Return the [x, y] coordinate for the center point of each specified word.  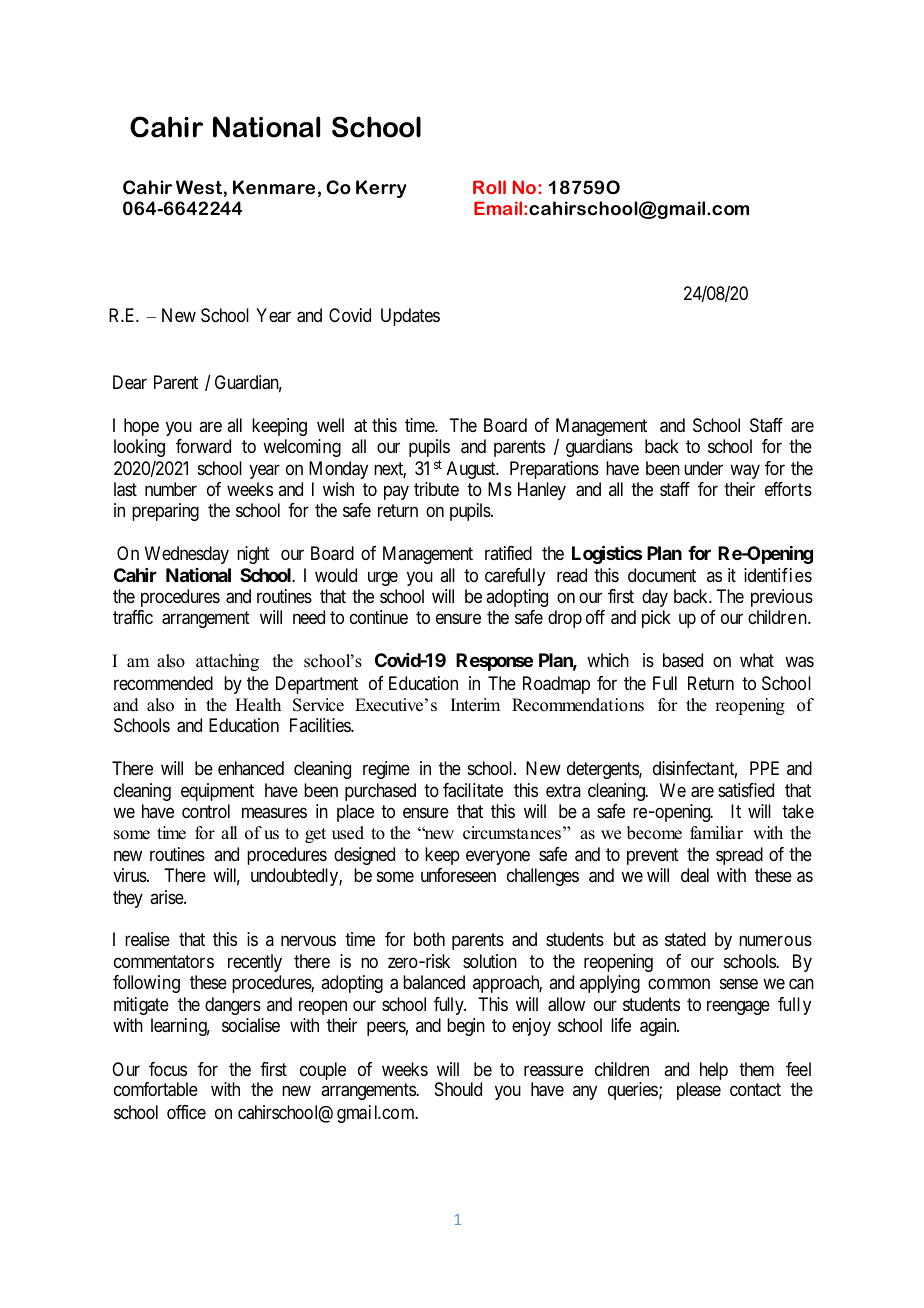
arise [167, 897]
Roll [489, 187]
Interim [475, 705]
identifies [778, 575]
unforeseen [458, 875]
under [703, 468]
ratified [508, 553]
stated [685, 939]
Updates [410, 317]
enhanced [251, 768]
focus [168, 1069]
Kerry [381, 189]
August [472, 470]
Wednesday [187, 555]
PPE [764, 768]
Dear [130, 382]
